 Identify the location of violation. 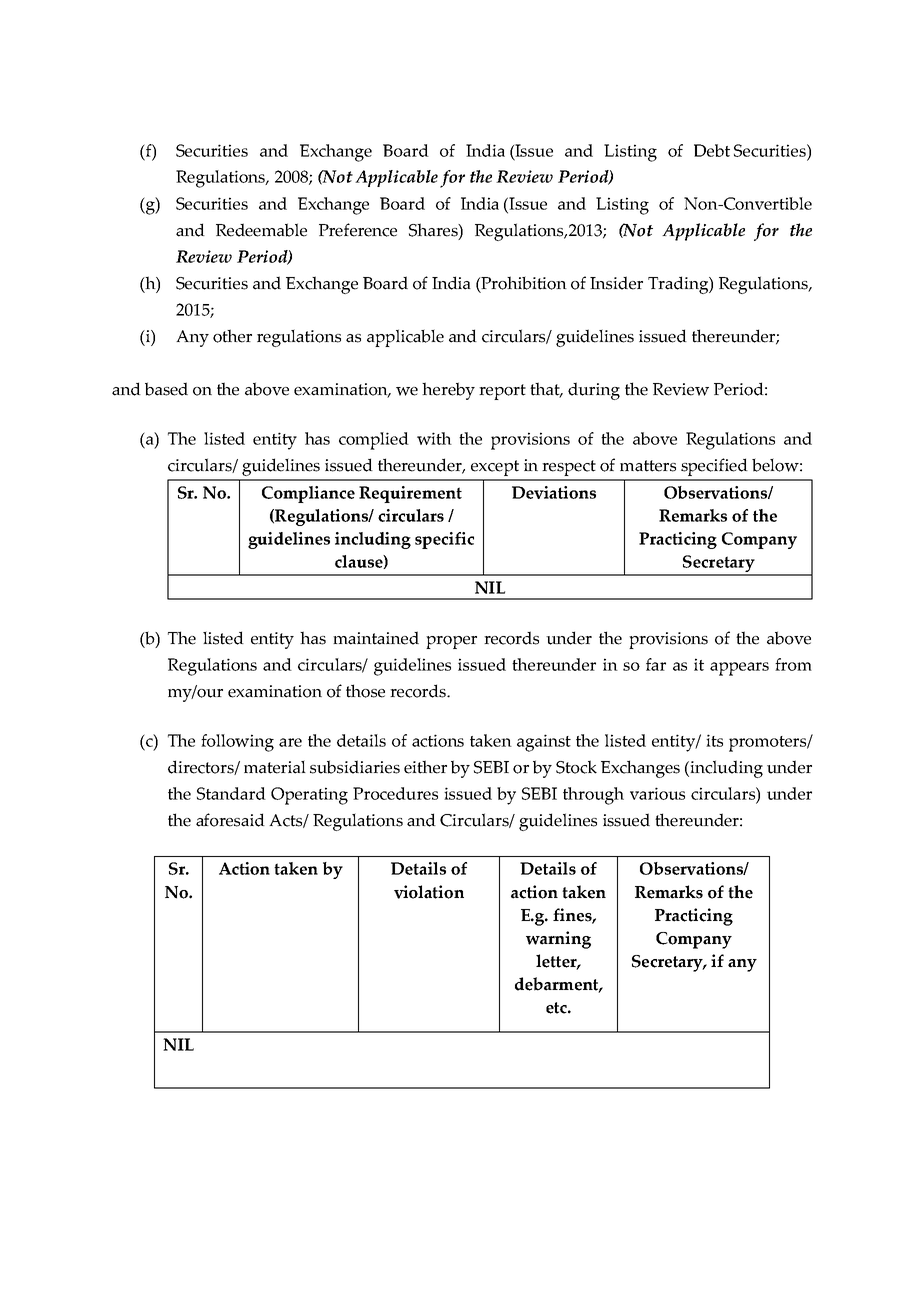
(429, 892).
